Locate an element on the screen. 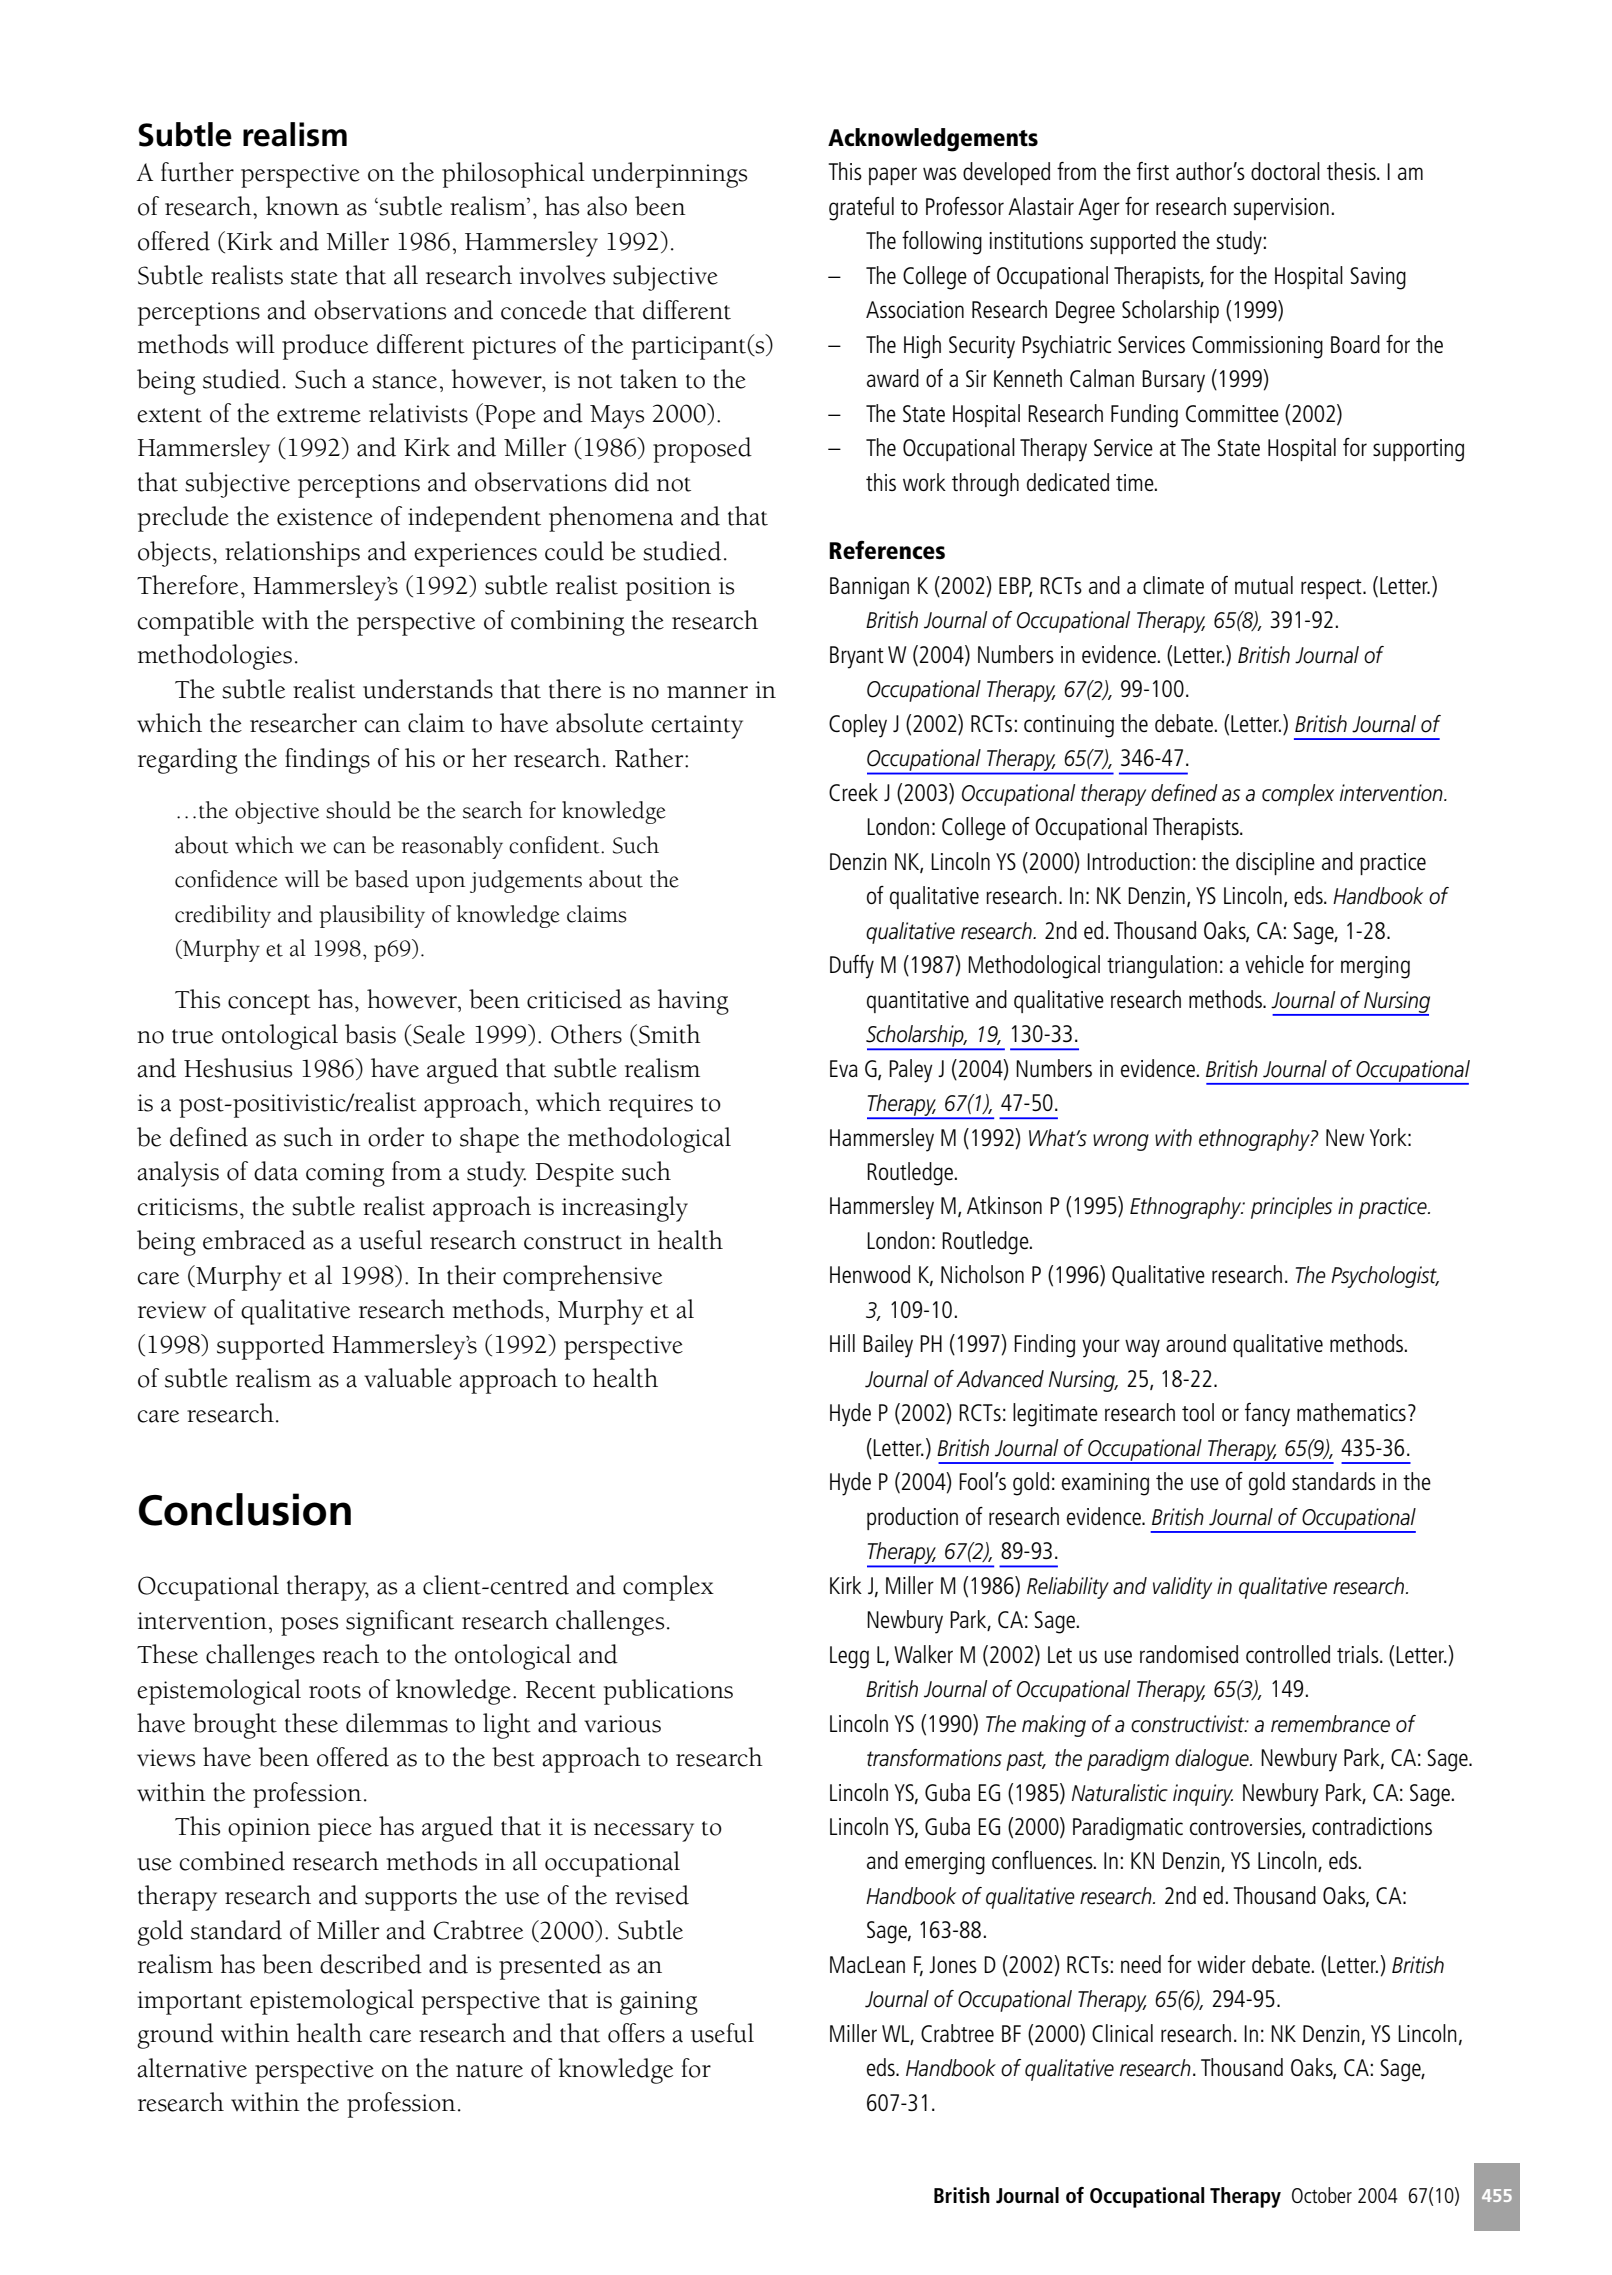 The width and height of the screenshot is (1612, 2275). discipline is located at coordinates (1275, 863).
